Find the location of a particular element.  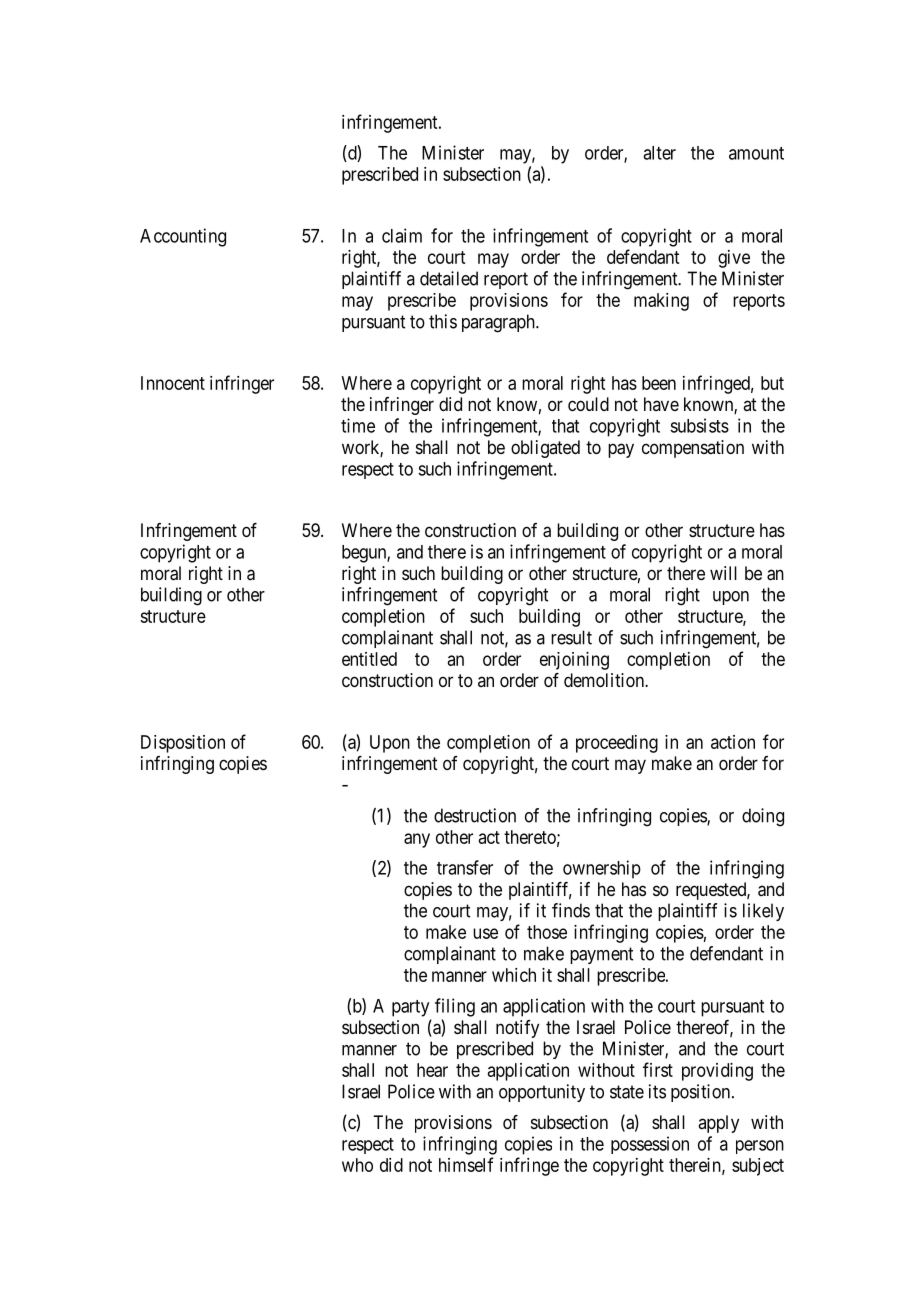

himself is located at coordinates (466, 1164).
